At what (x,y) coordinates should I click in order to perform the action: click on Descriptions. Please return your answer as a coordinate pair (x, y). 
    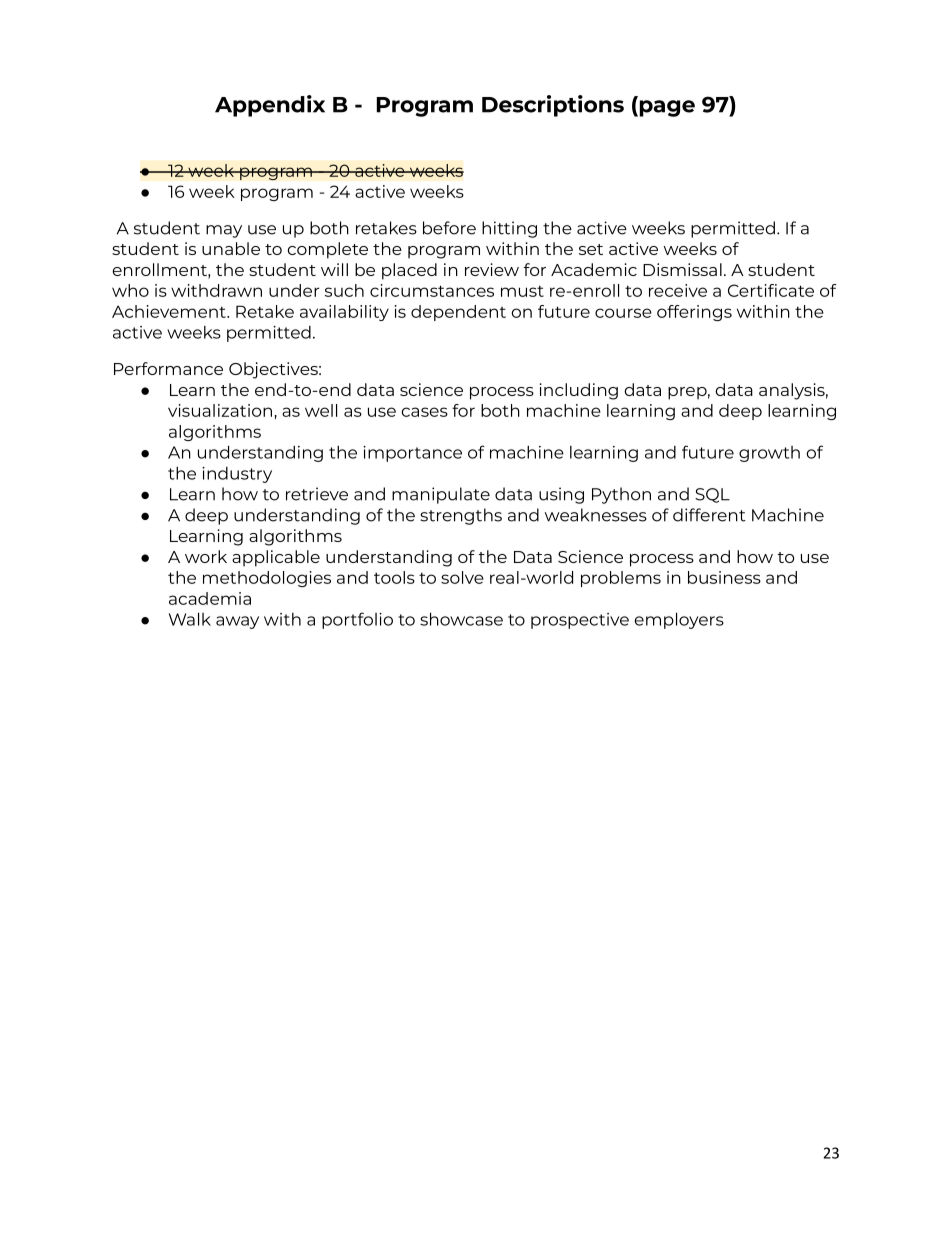
    Looking at the image, I should click on (553, 106).
